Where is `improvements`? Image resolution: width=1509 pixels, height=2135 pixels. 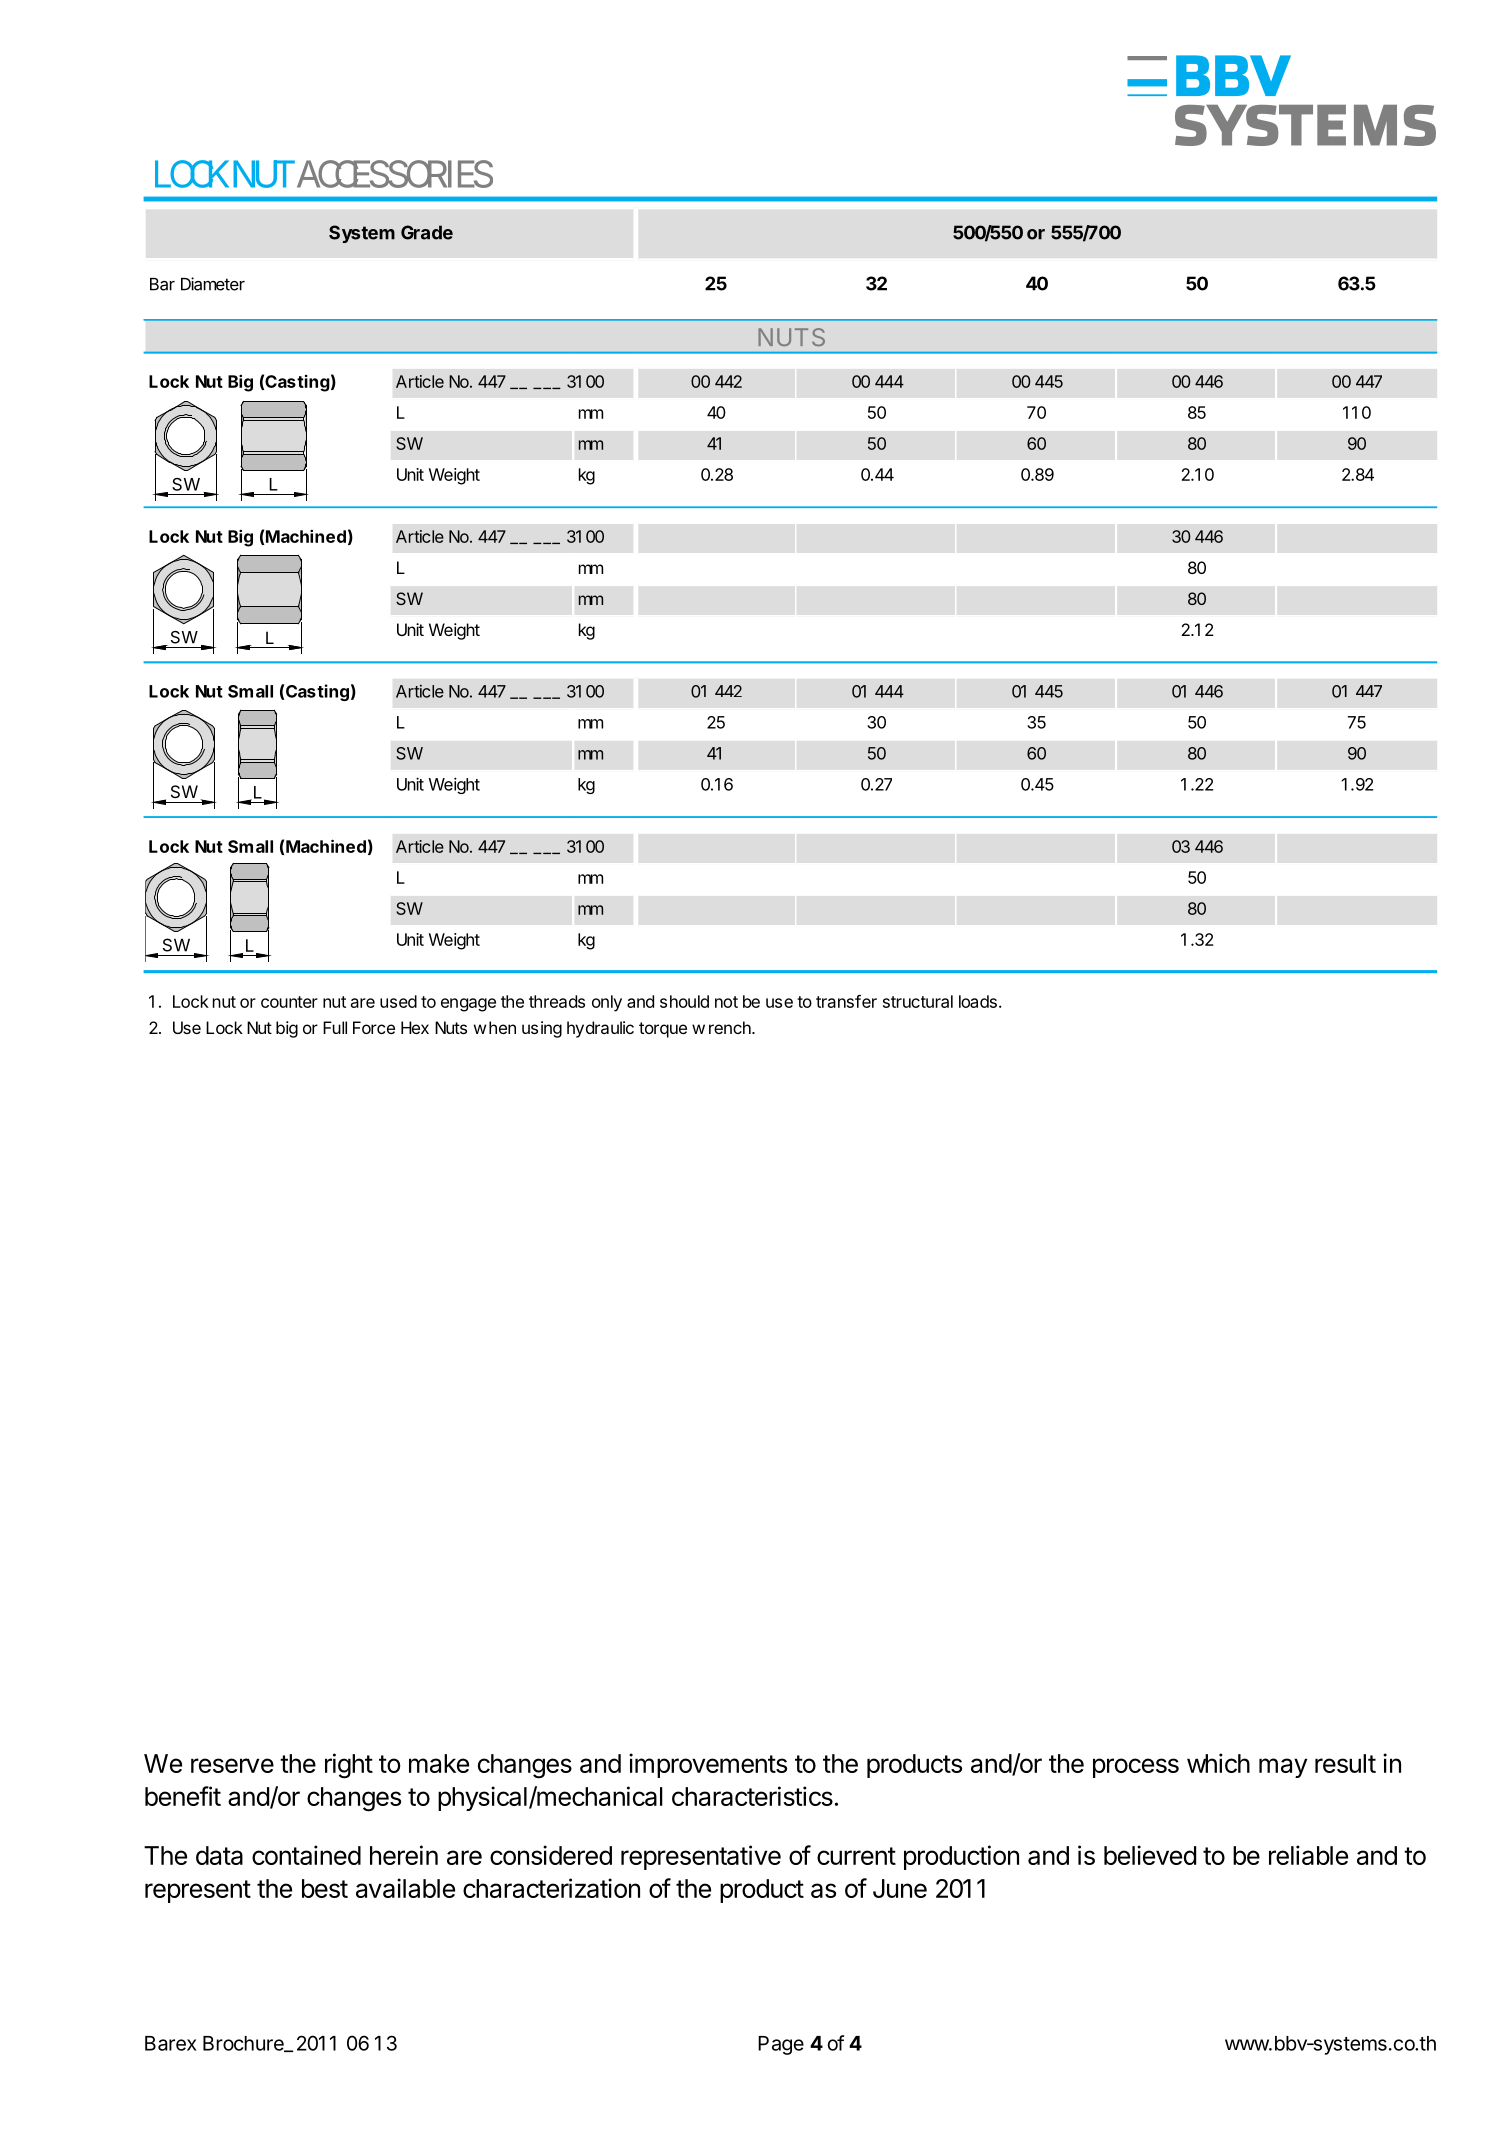 improvements is located at coordinates (708, 1765).
